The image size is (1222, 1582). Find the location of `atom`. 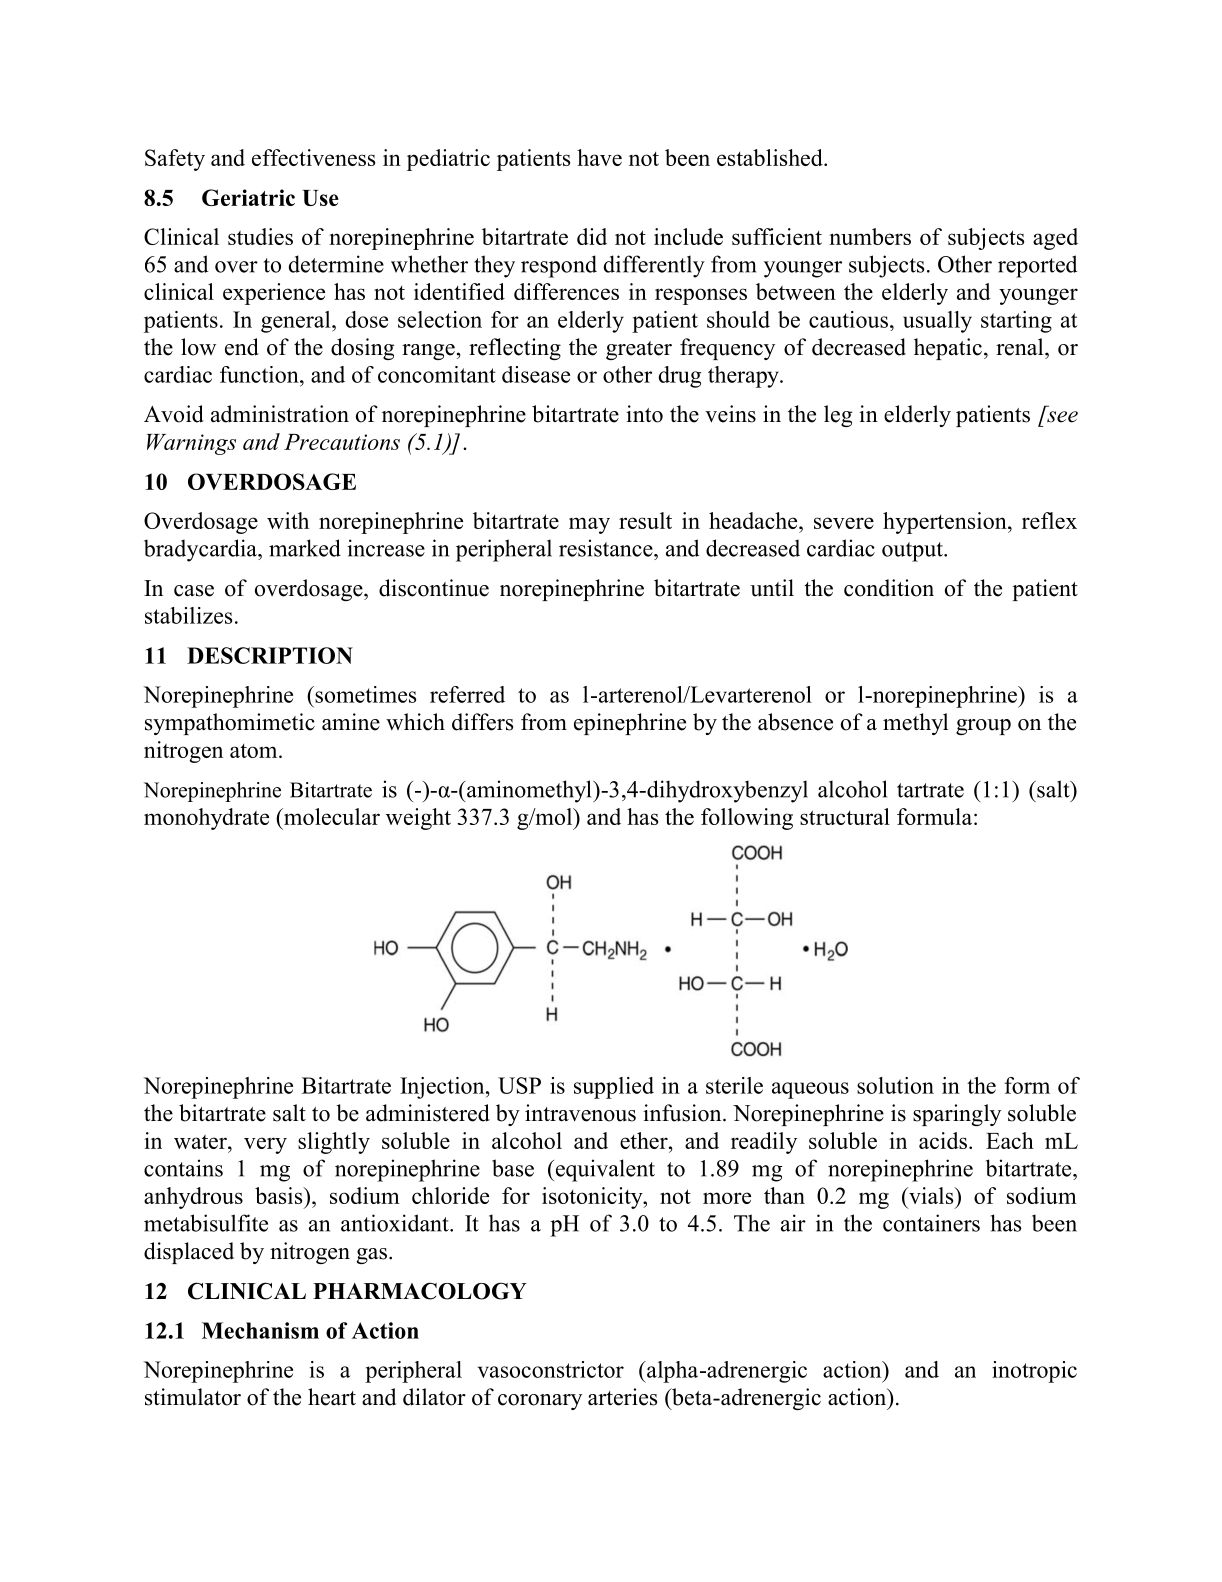

atom is located at coordinates (255, 751).
